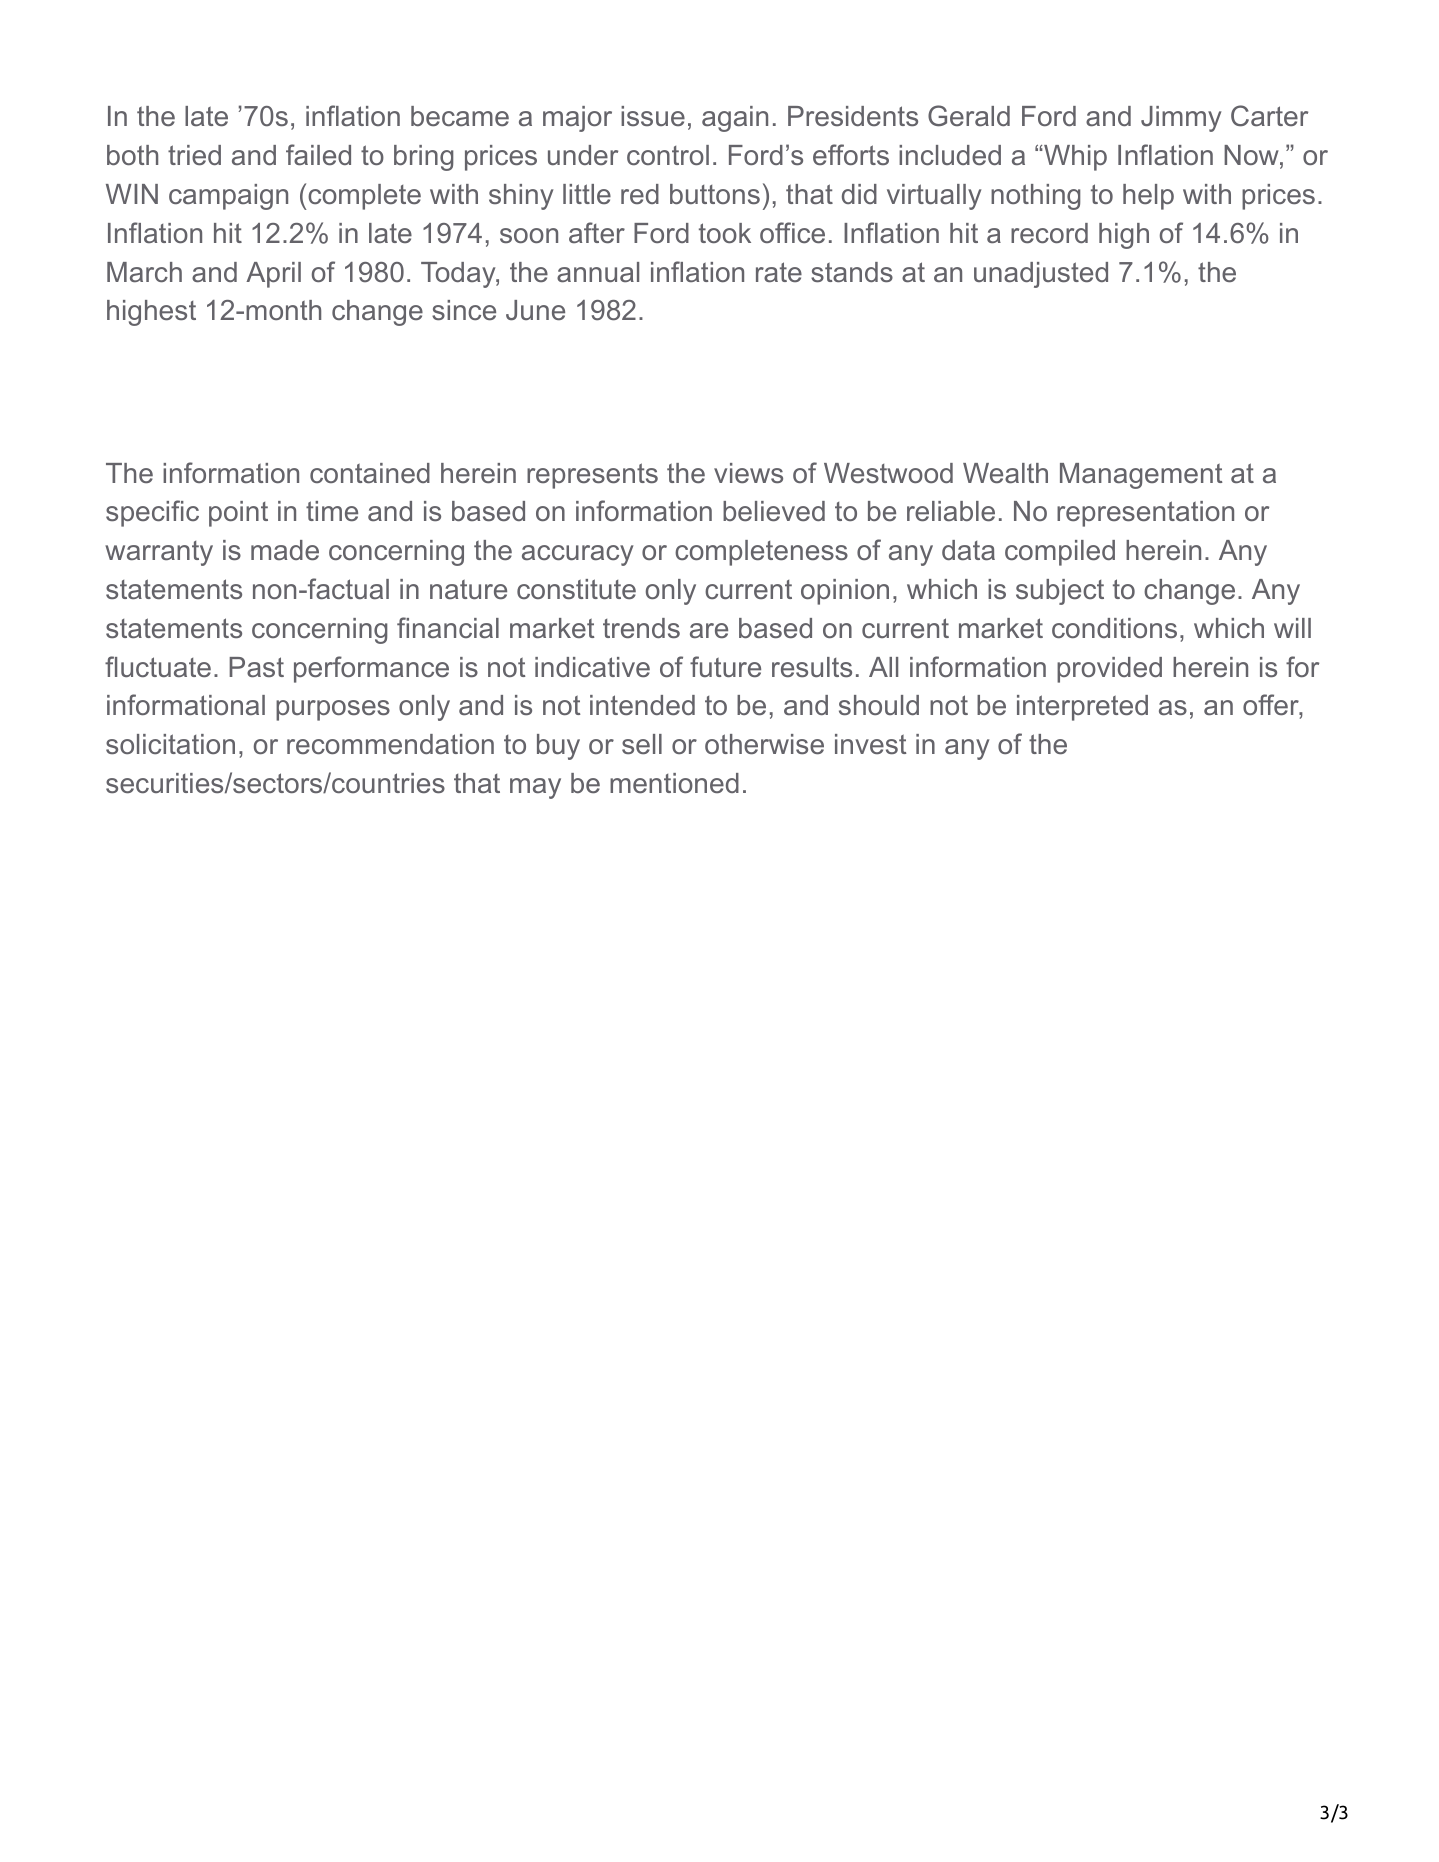 Image resolution: width=1439 pixels, height=1862 pixels. I want to click on Management, so click(1141, 476).
